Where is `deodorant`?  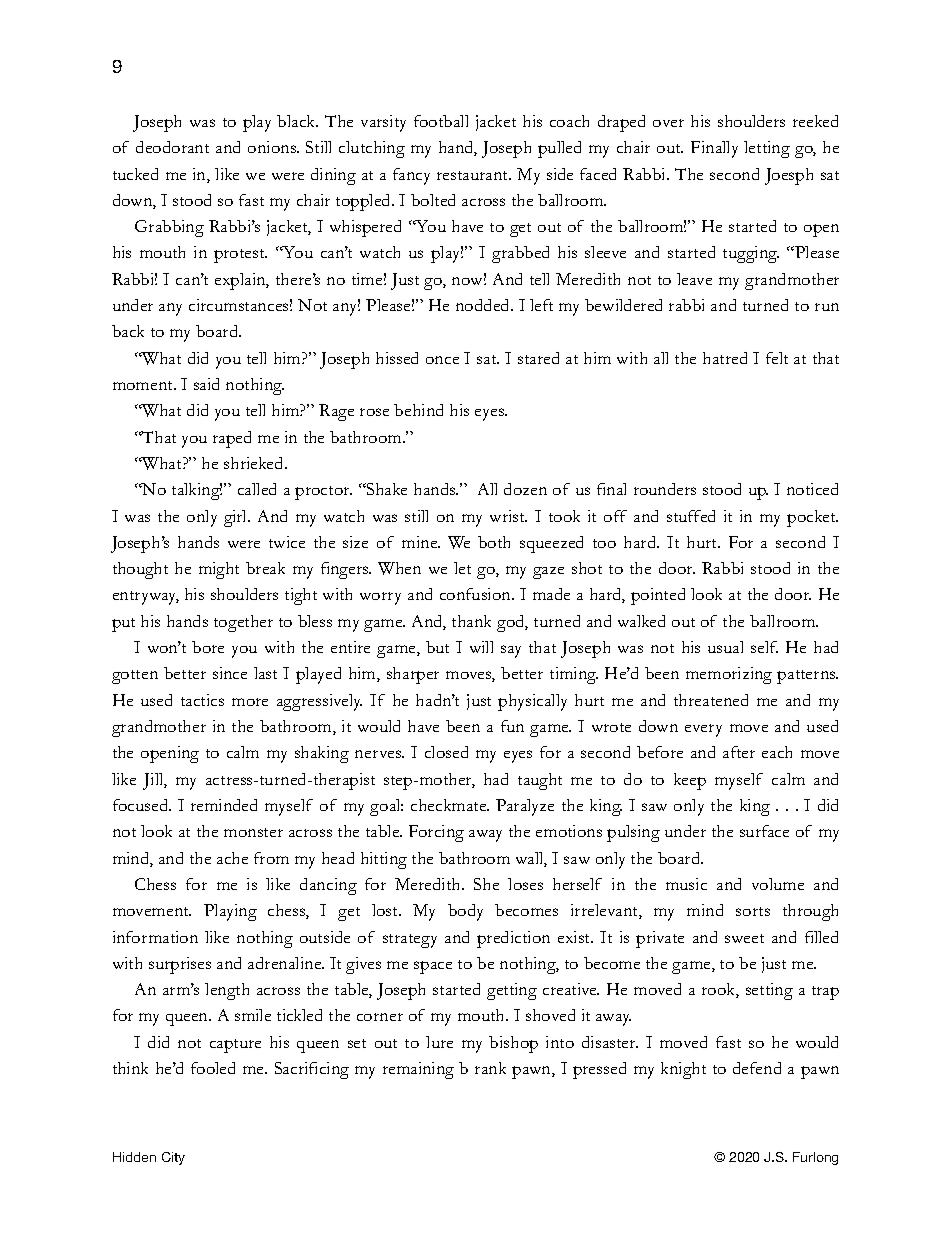 deodorant is located at coordinates (172, 147).
